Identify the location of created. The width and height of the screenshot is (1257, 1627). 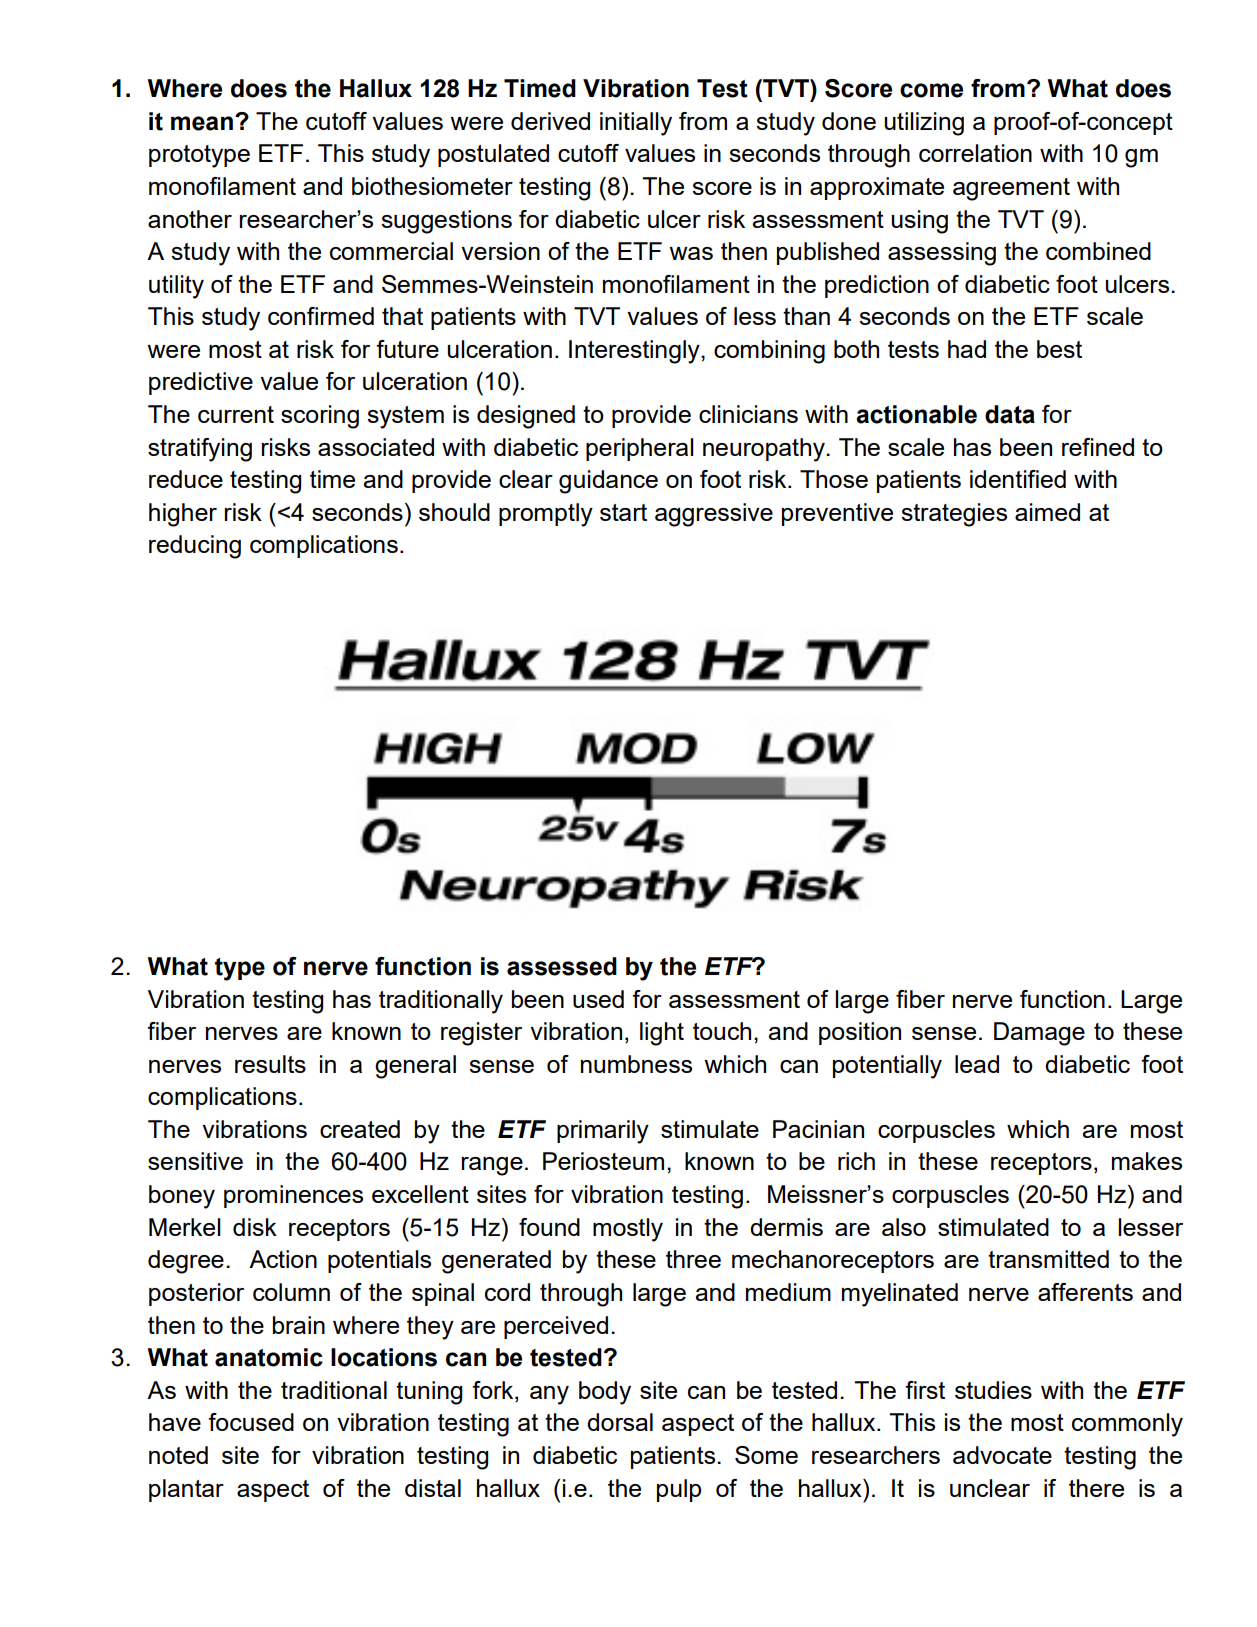
(360, 1129).
